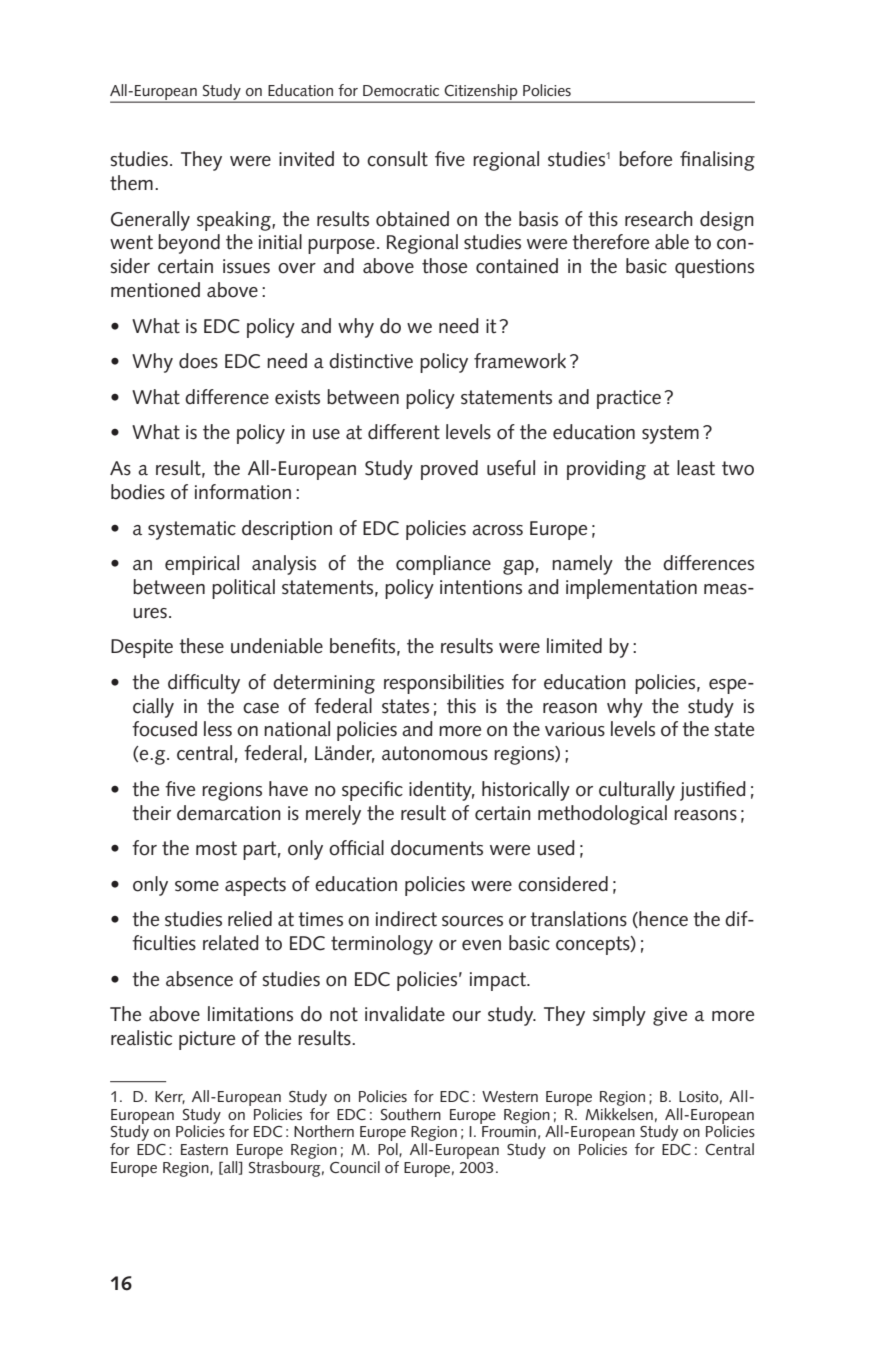  I want to click on practice, so click(629, 399).
